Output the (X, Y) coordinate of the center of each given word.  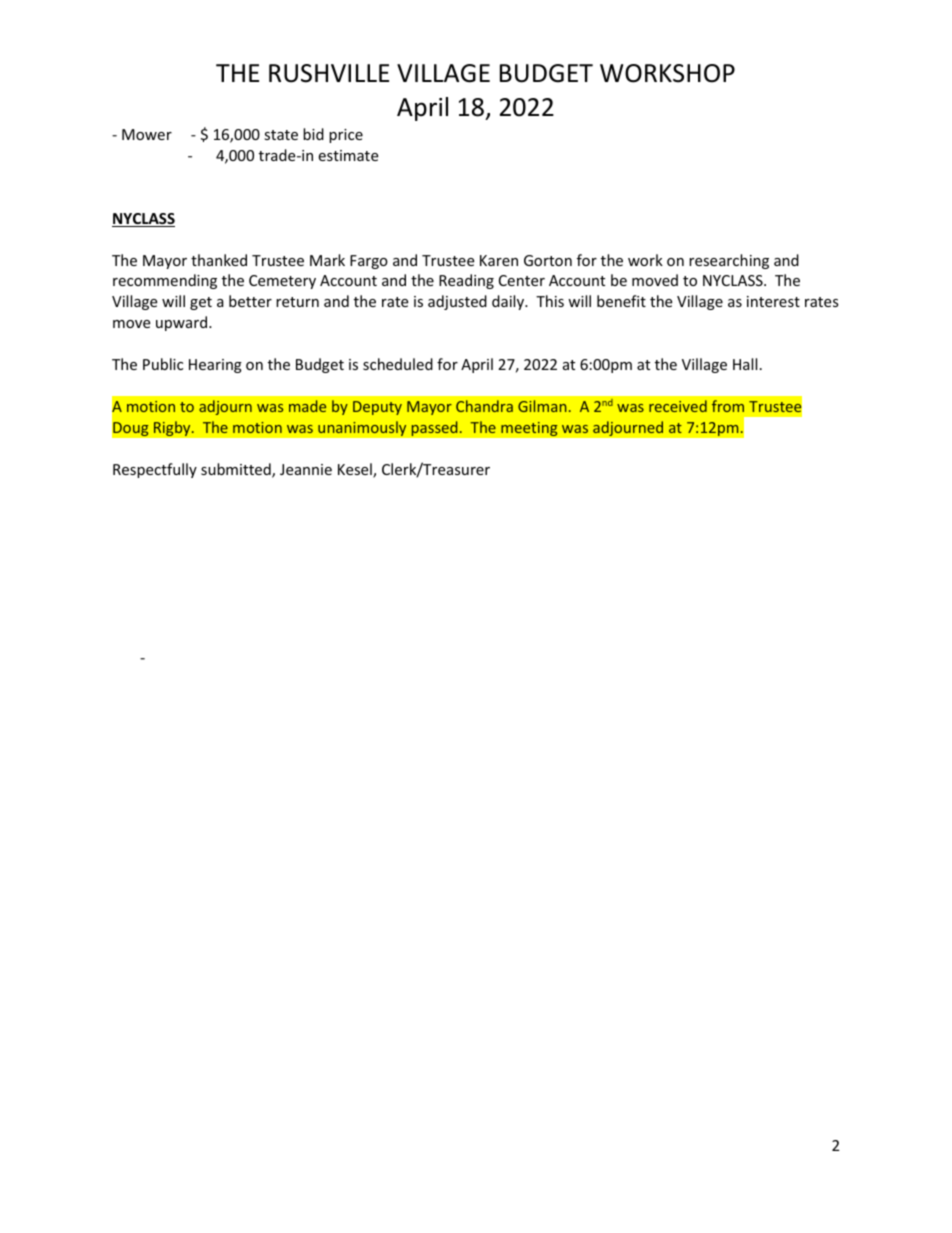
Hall (745, 364)
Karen (499, 260)
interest (773, 301)
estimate (348, 155)
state (281, 135)
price (346, 136)
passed (435, 428)
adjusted (457, 302)
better (250, 301)
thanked (219, 260)
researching (729, 261)
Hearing (215, 366)
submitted (237, 470)
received (678, 406)
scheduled (398, 364)
